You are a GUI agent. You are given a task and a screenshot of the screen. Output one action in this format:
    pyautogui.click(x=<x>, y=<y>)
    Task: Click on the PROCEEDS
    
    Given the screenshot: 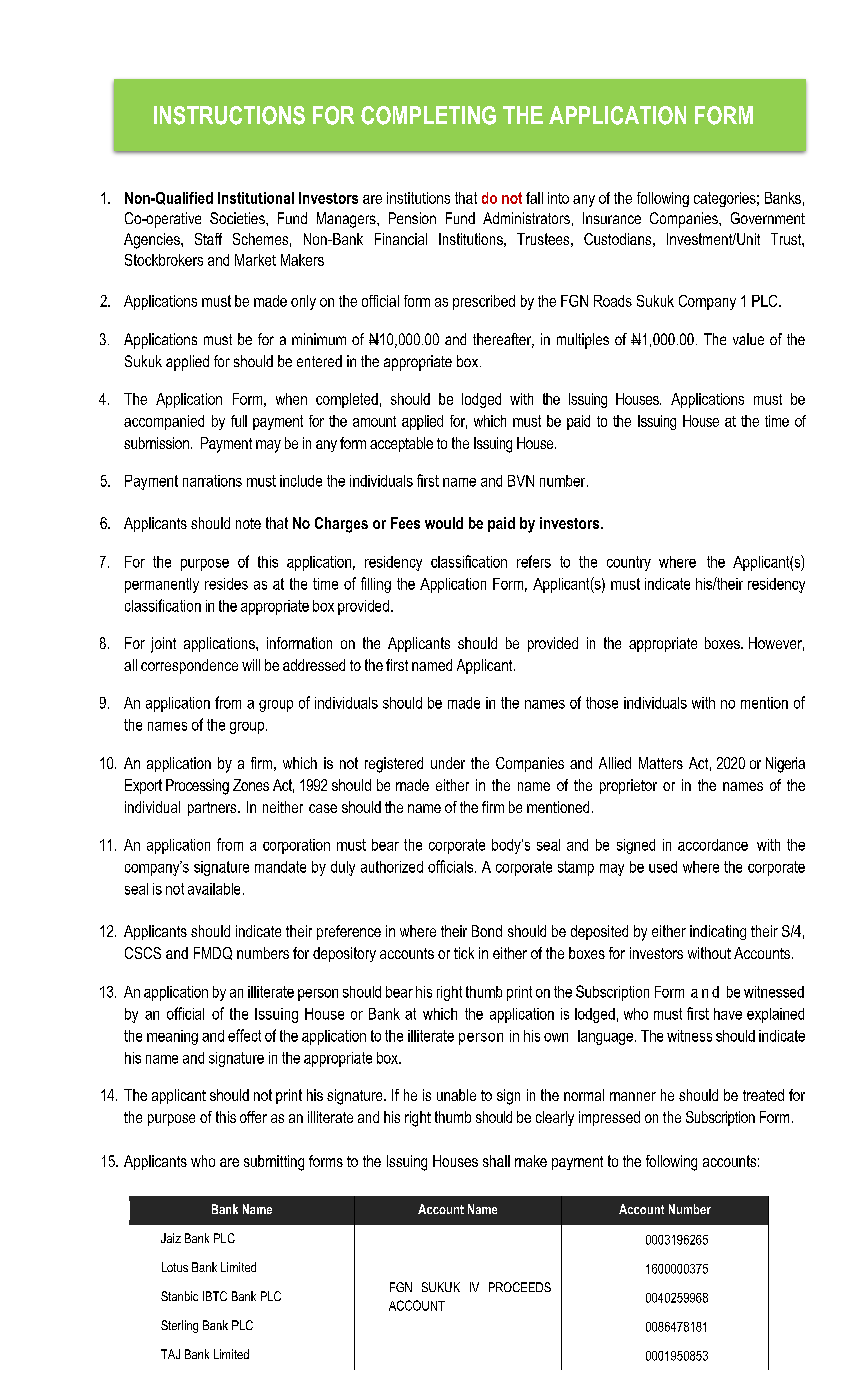 What is the action you would take?
    pyautogui.click(x=520, y=1287)
